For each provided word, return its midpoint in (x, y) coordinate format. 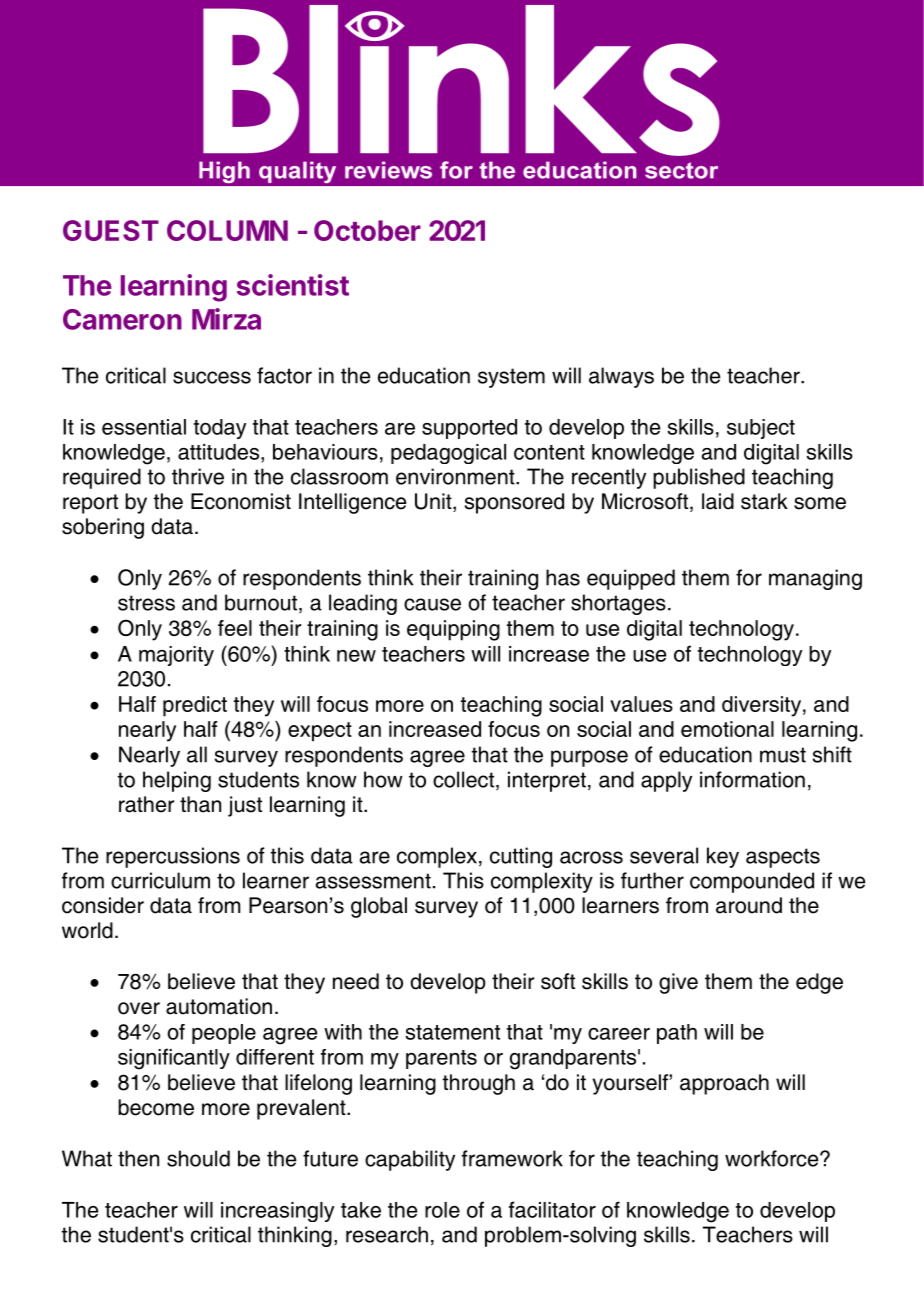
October (367, 230)
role (442, 1210)
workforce (773, 1158)
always (621, 377)
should (198, 1158)
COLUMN (227, 230)
